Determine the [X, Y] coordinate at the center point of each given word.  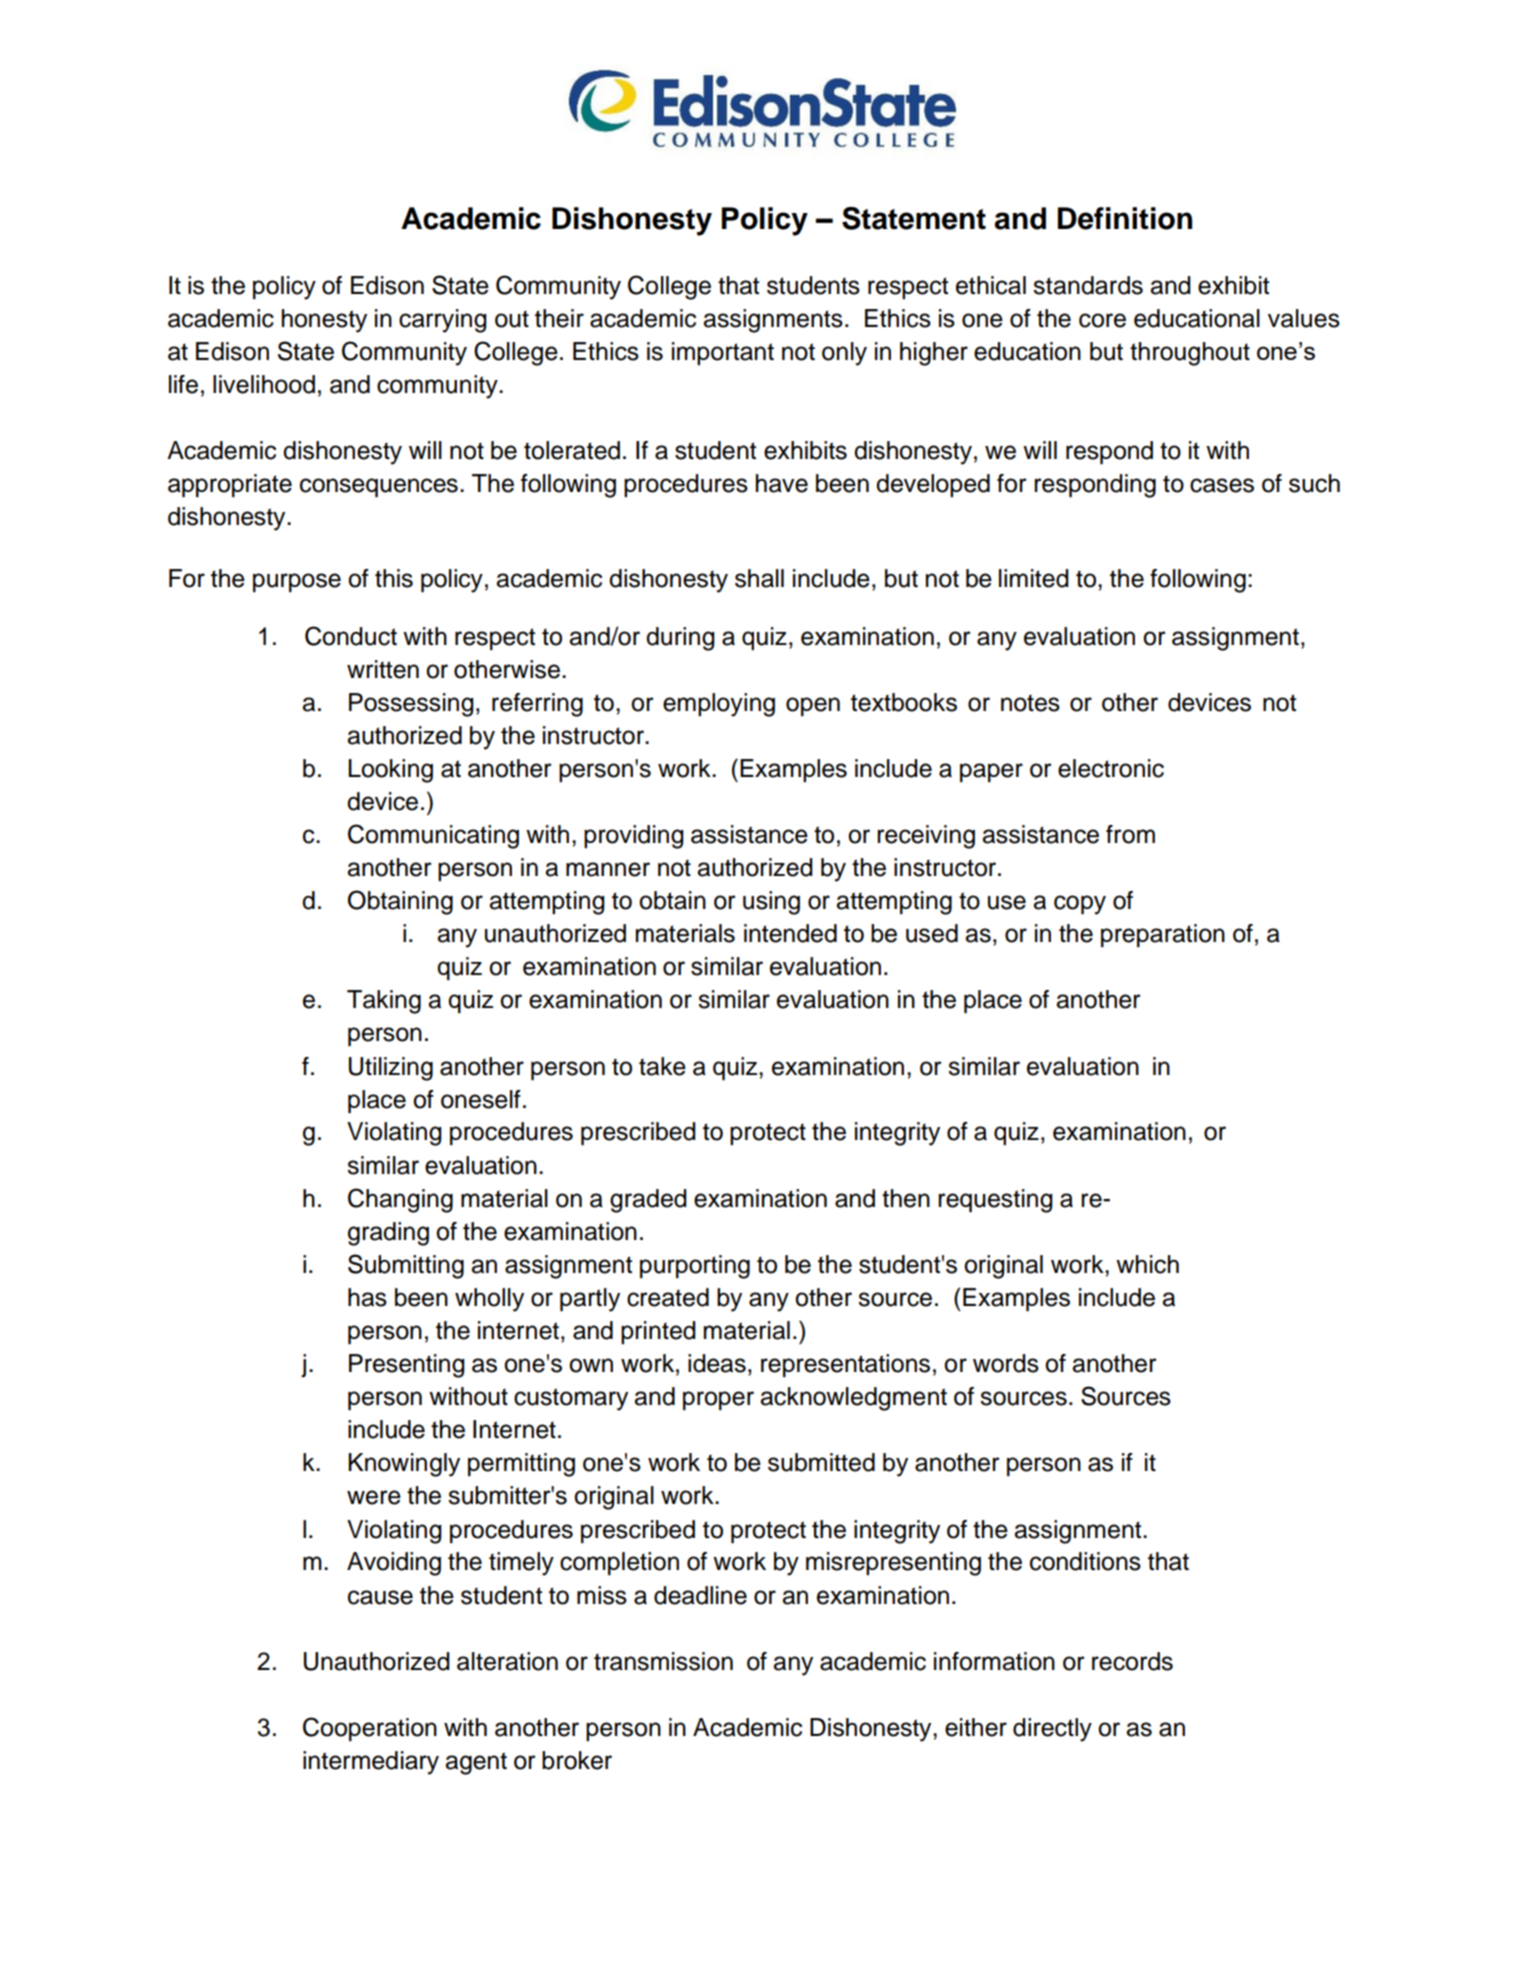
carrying [443, 321]
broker [577, 1760]
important [723, 353]
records [1132, 1661]
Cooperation [370, 1729]
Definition [1125, 218]
